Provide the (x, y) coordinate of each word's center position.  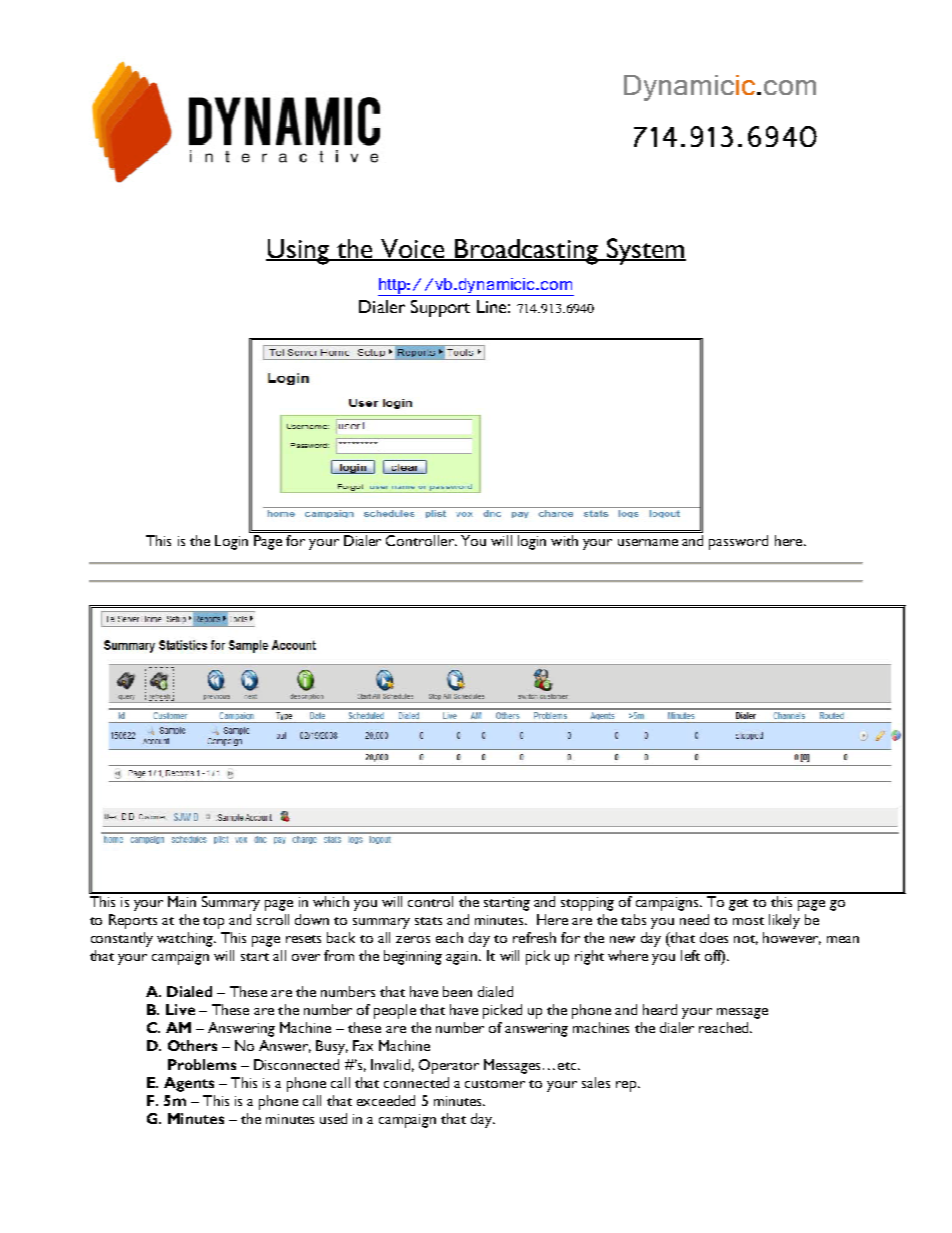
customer (495, 1084)
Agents (189, 1084)
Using (298, 252)
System (645, 251)
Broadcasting (526, 252)
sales (596, 1082)
